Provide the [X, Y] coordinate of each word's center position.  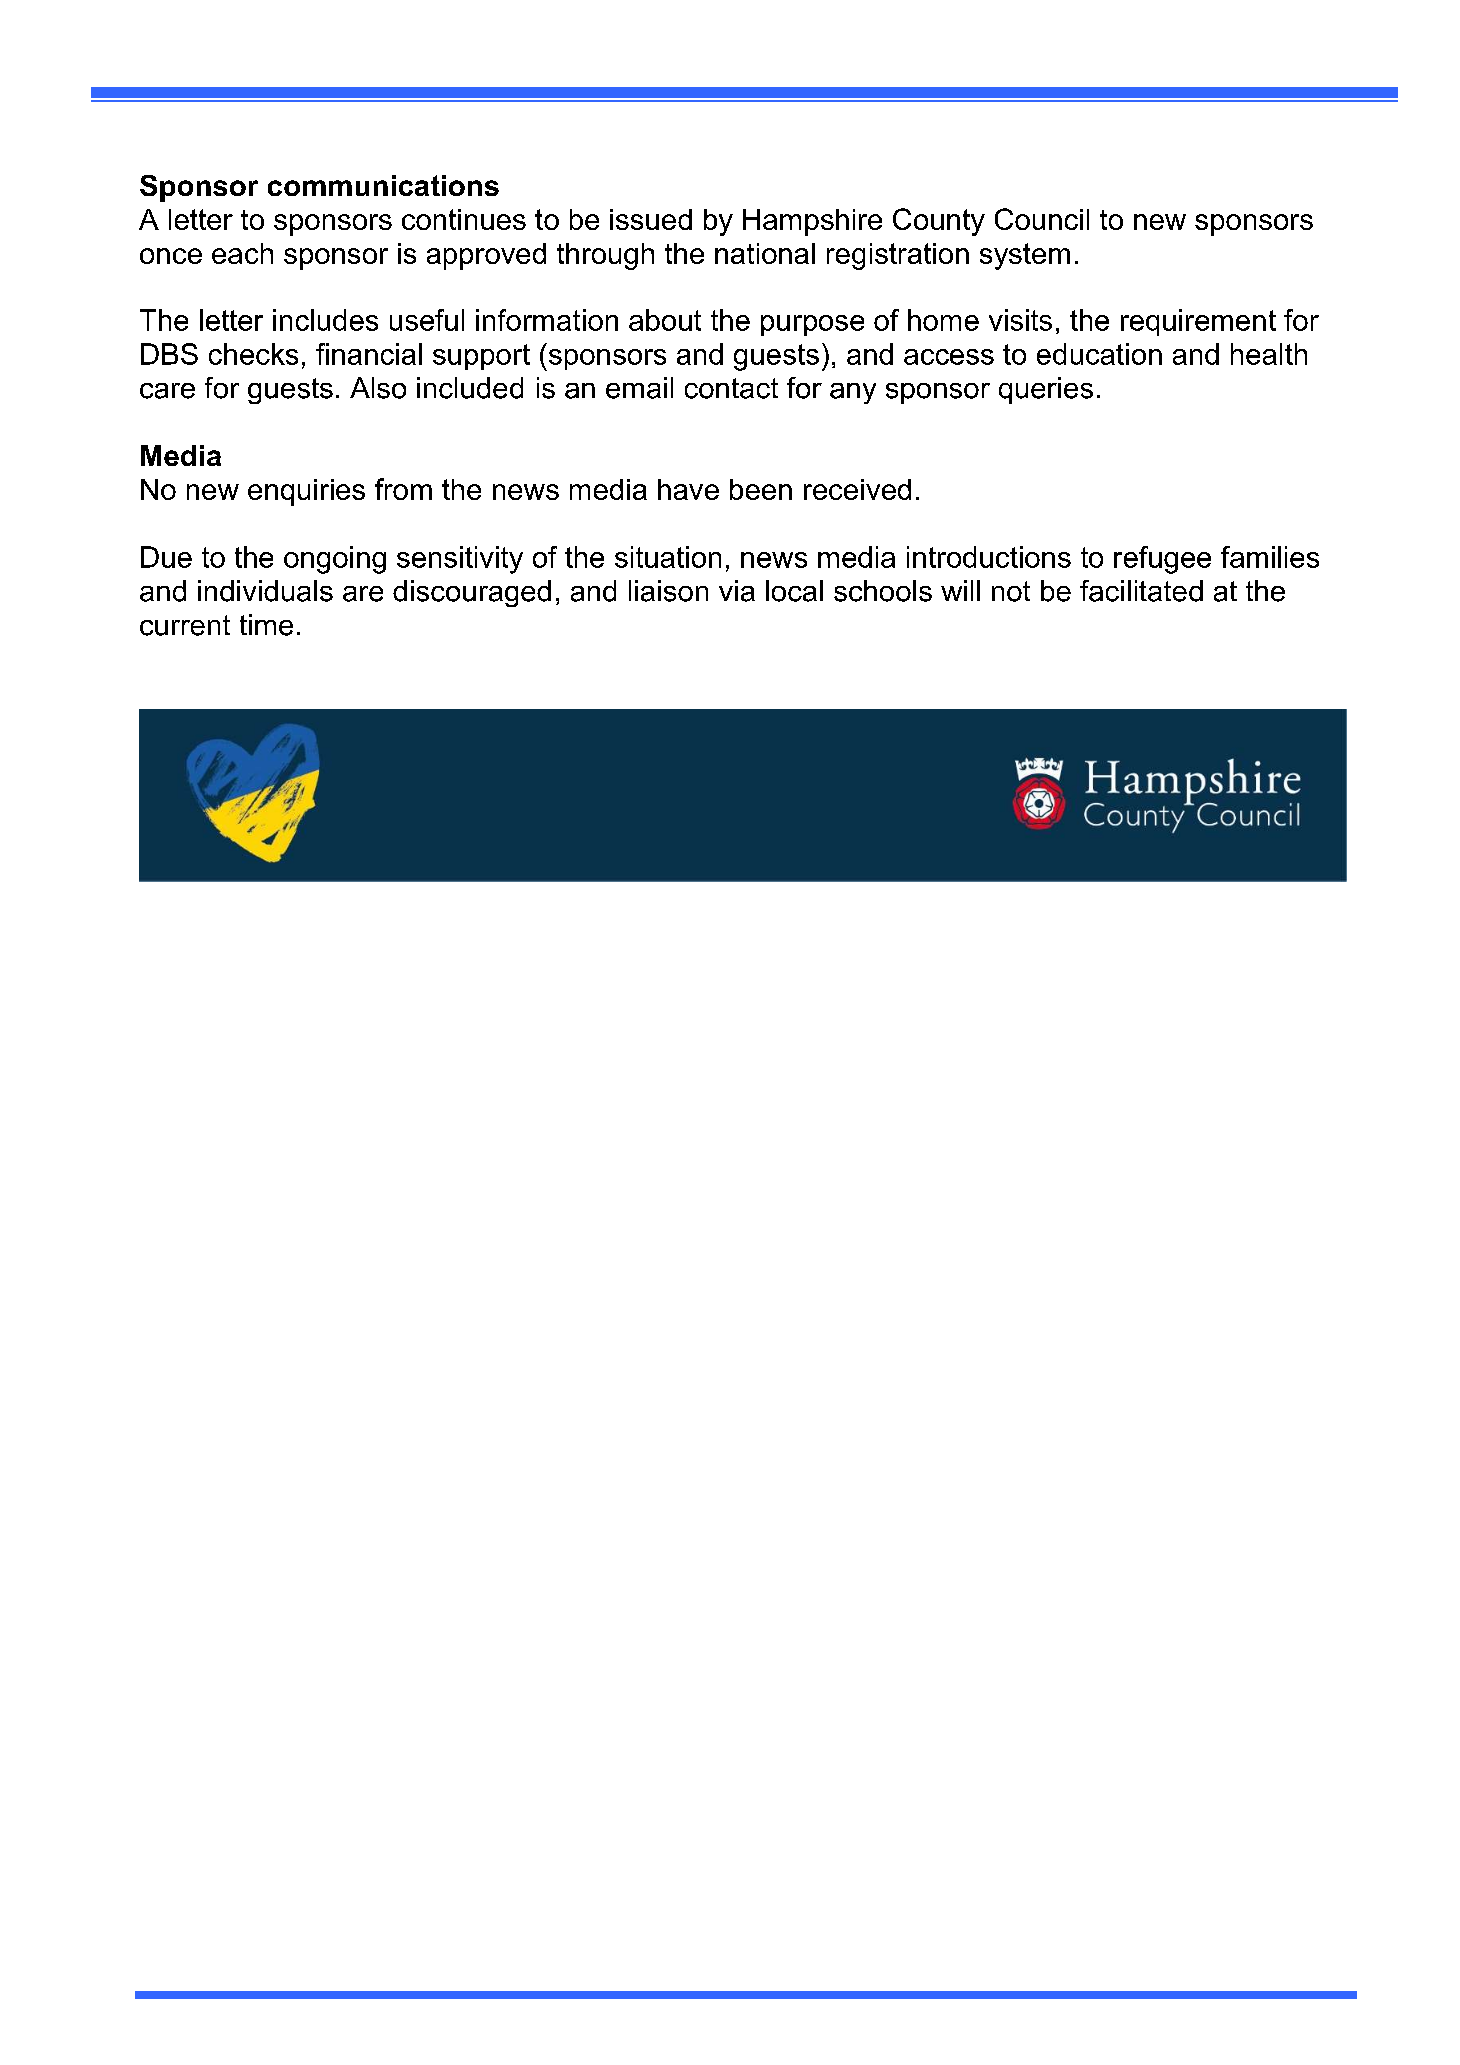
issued [651, 219]
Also [378, 388]
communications [383, 185]
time [266, 625]
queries [1046, 390]
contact [731, 388]
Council [1042, 219]
